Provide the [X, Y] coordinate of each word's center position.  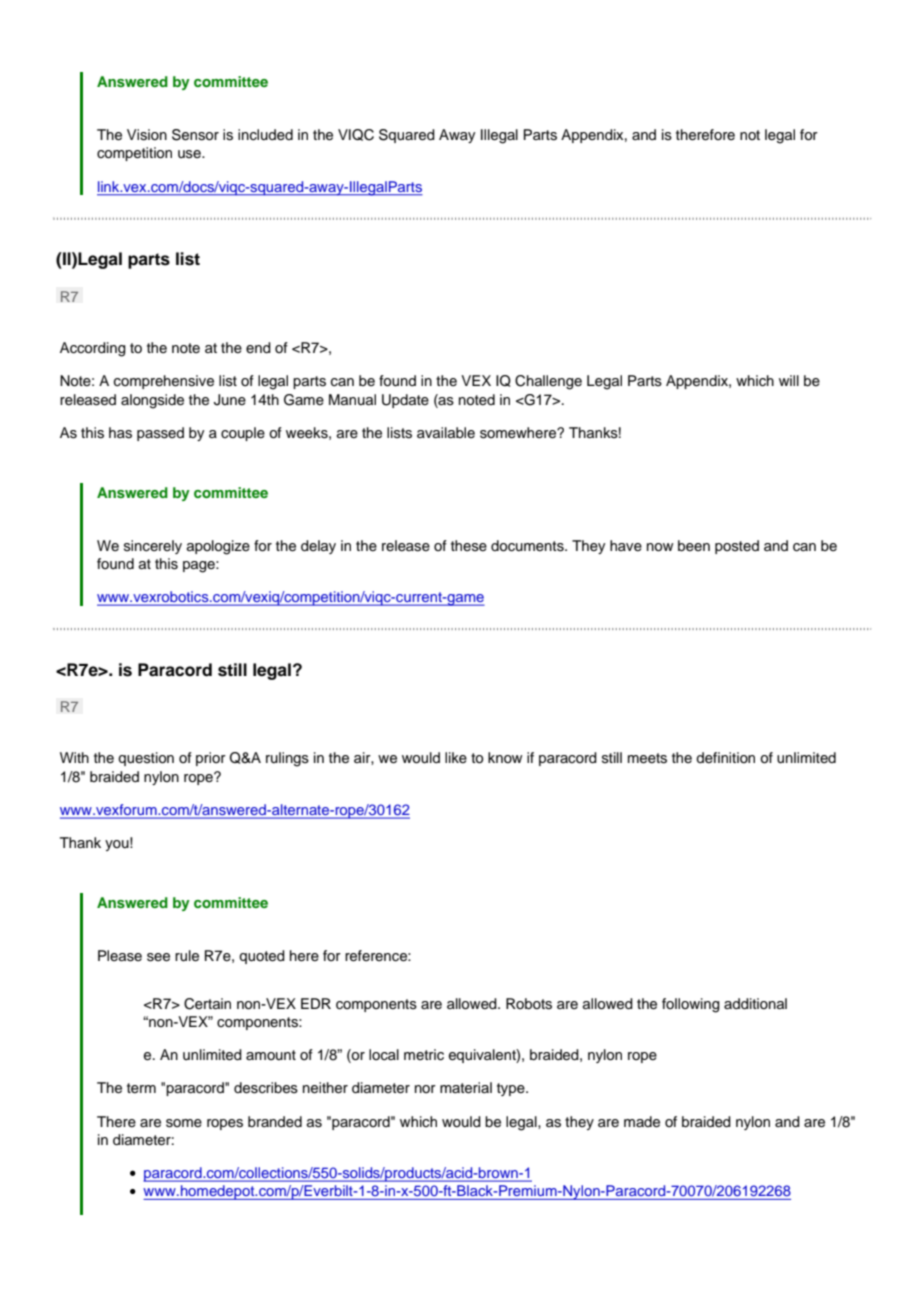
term [141, 1088]
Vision [147, 135]
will [789, 380]
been [694, 546]
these [469, 546]
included [265, 135]
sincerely [153, 547]
